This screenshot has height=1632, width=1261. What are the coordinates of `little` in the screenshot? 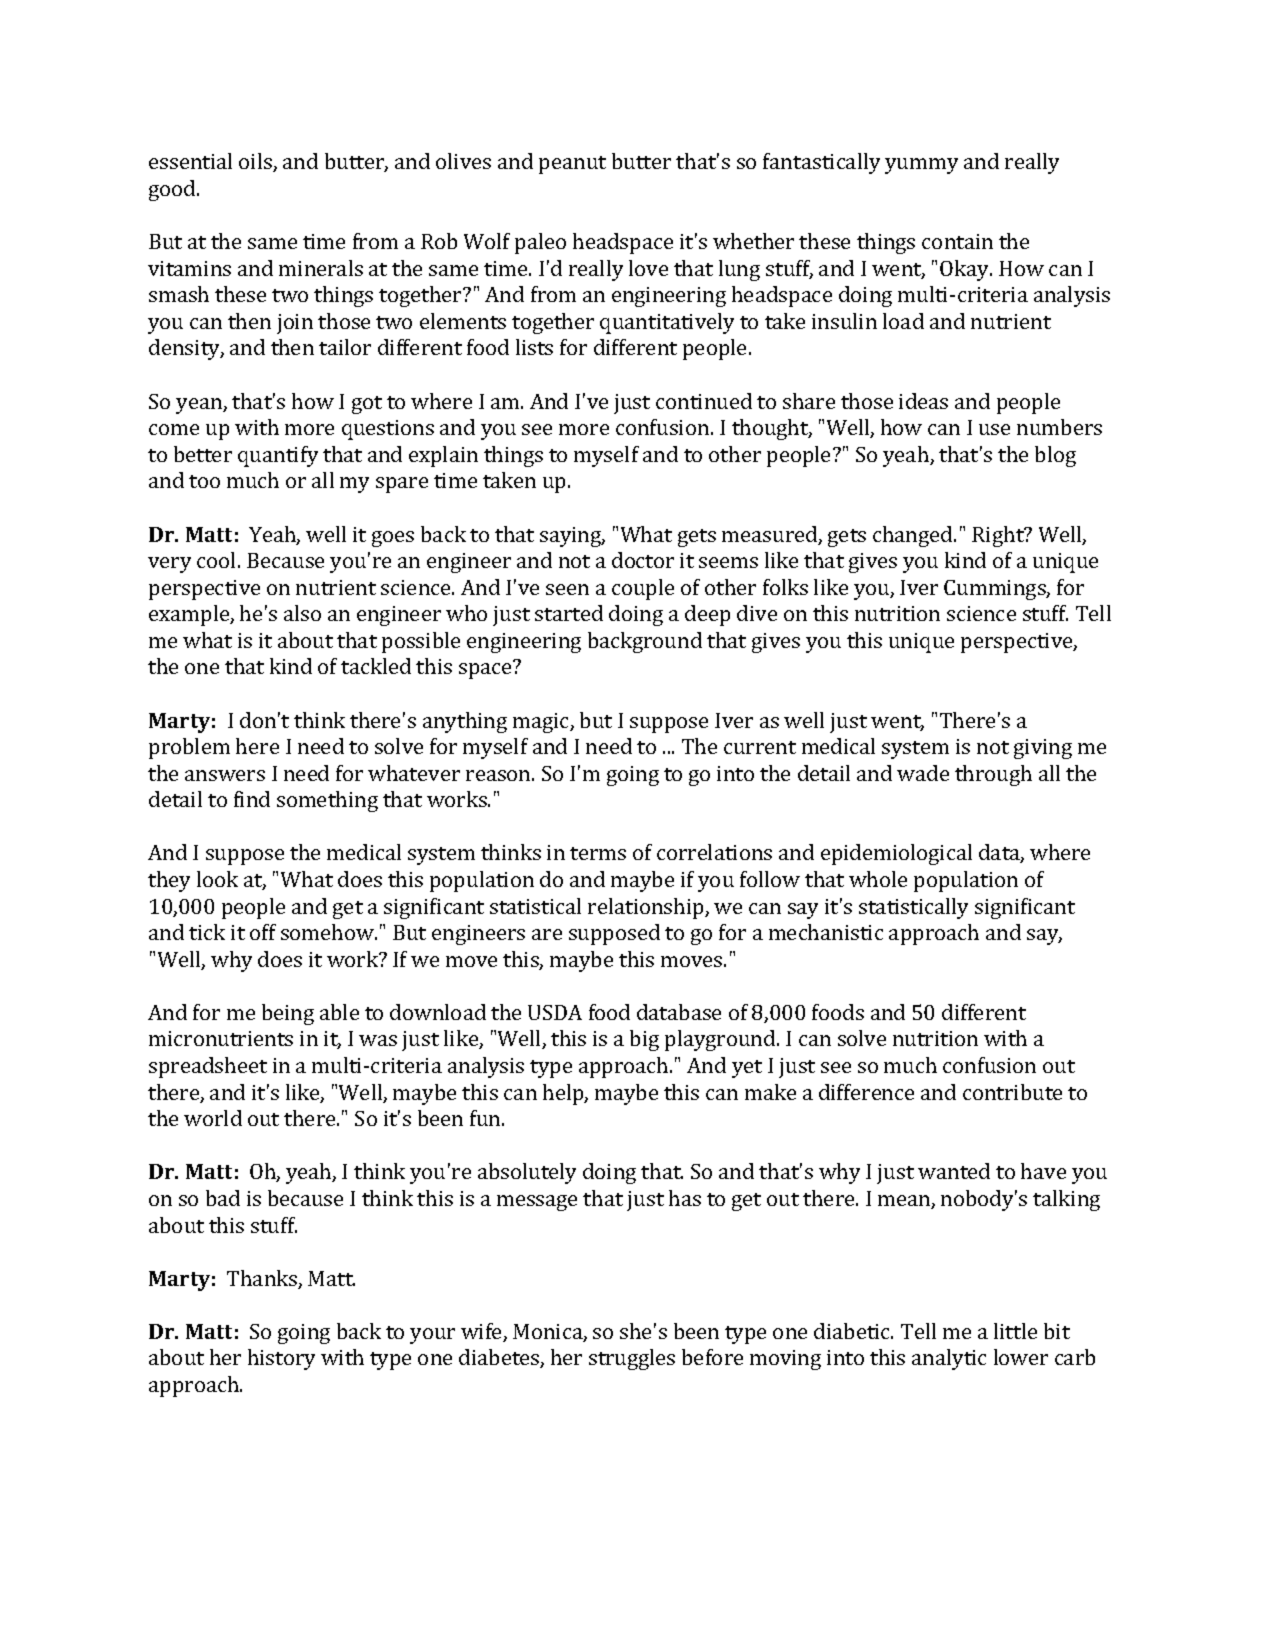 It's located at (1015, 1331).
